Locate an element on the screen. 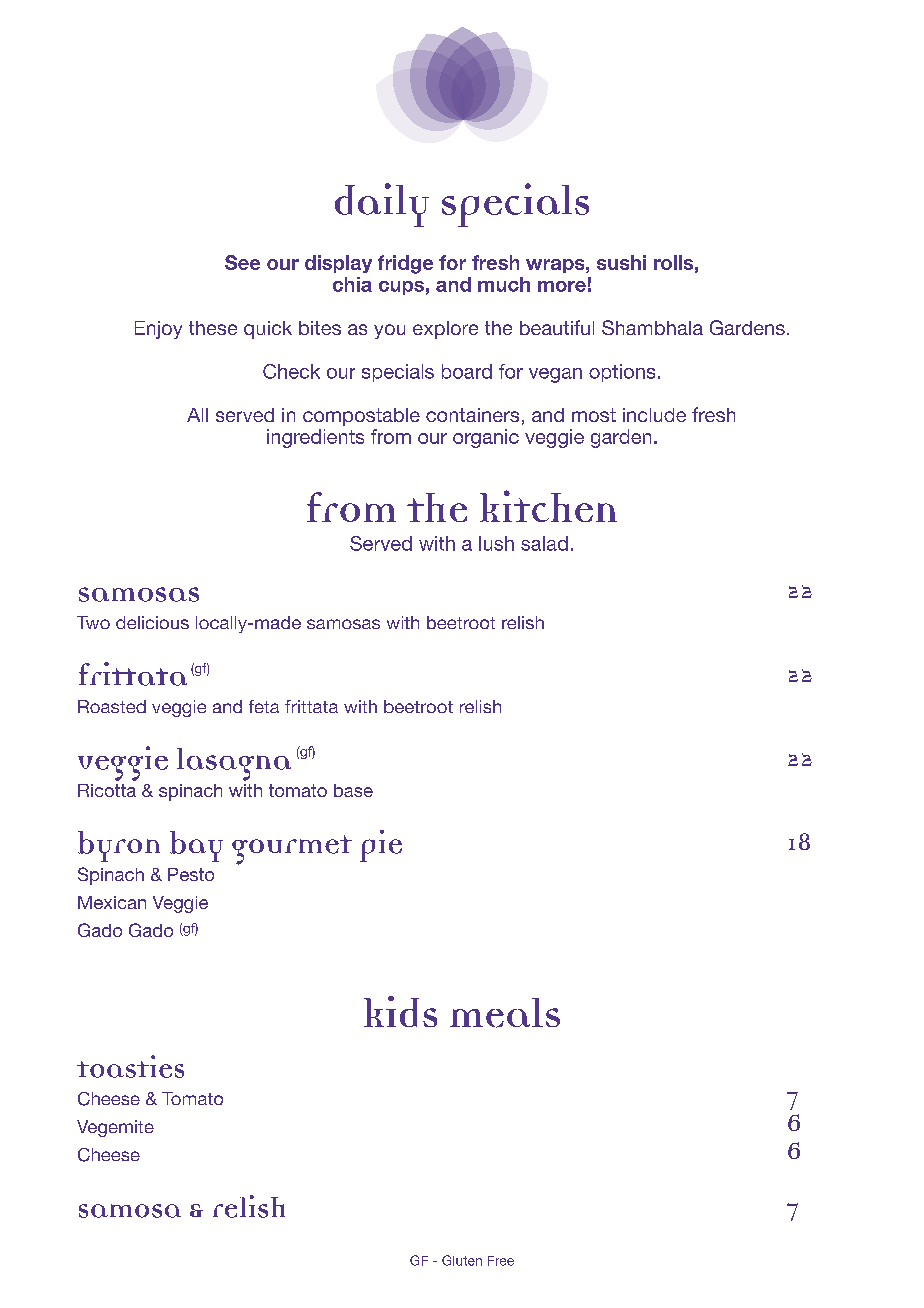 The height and width of the screenshot is (1308, 924). Vegemite is located at coordinates (115, 1128).
